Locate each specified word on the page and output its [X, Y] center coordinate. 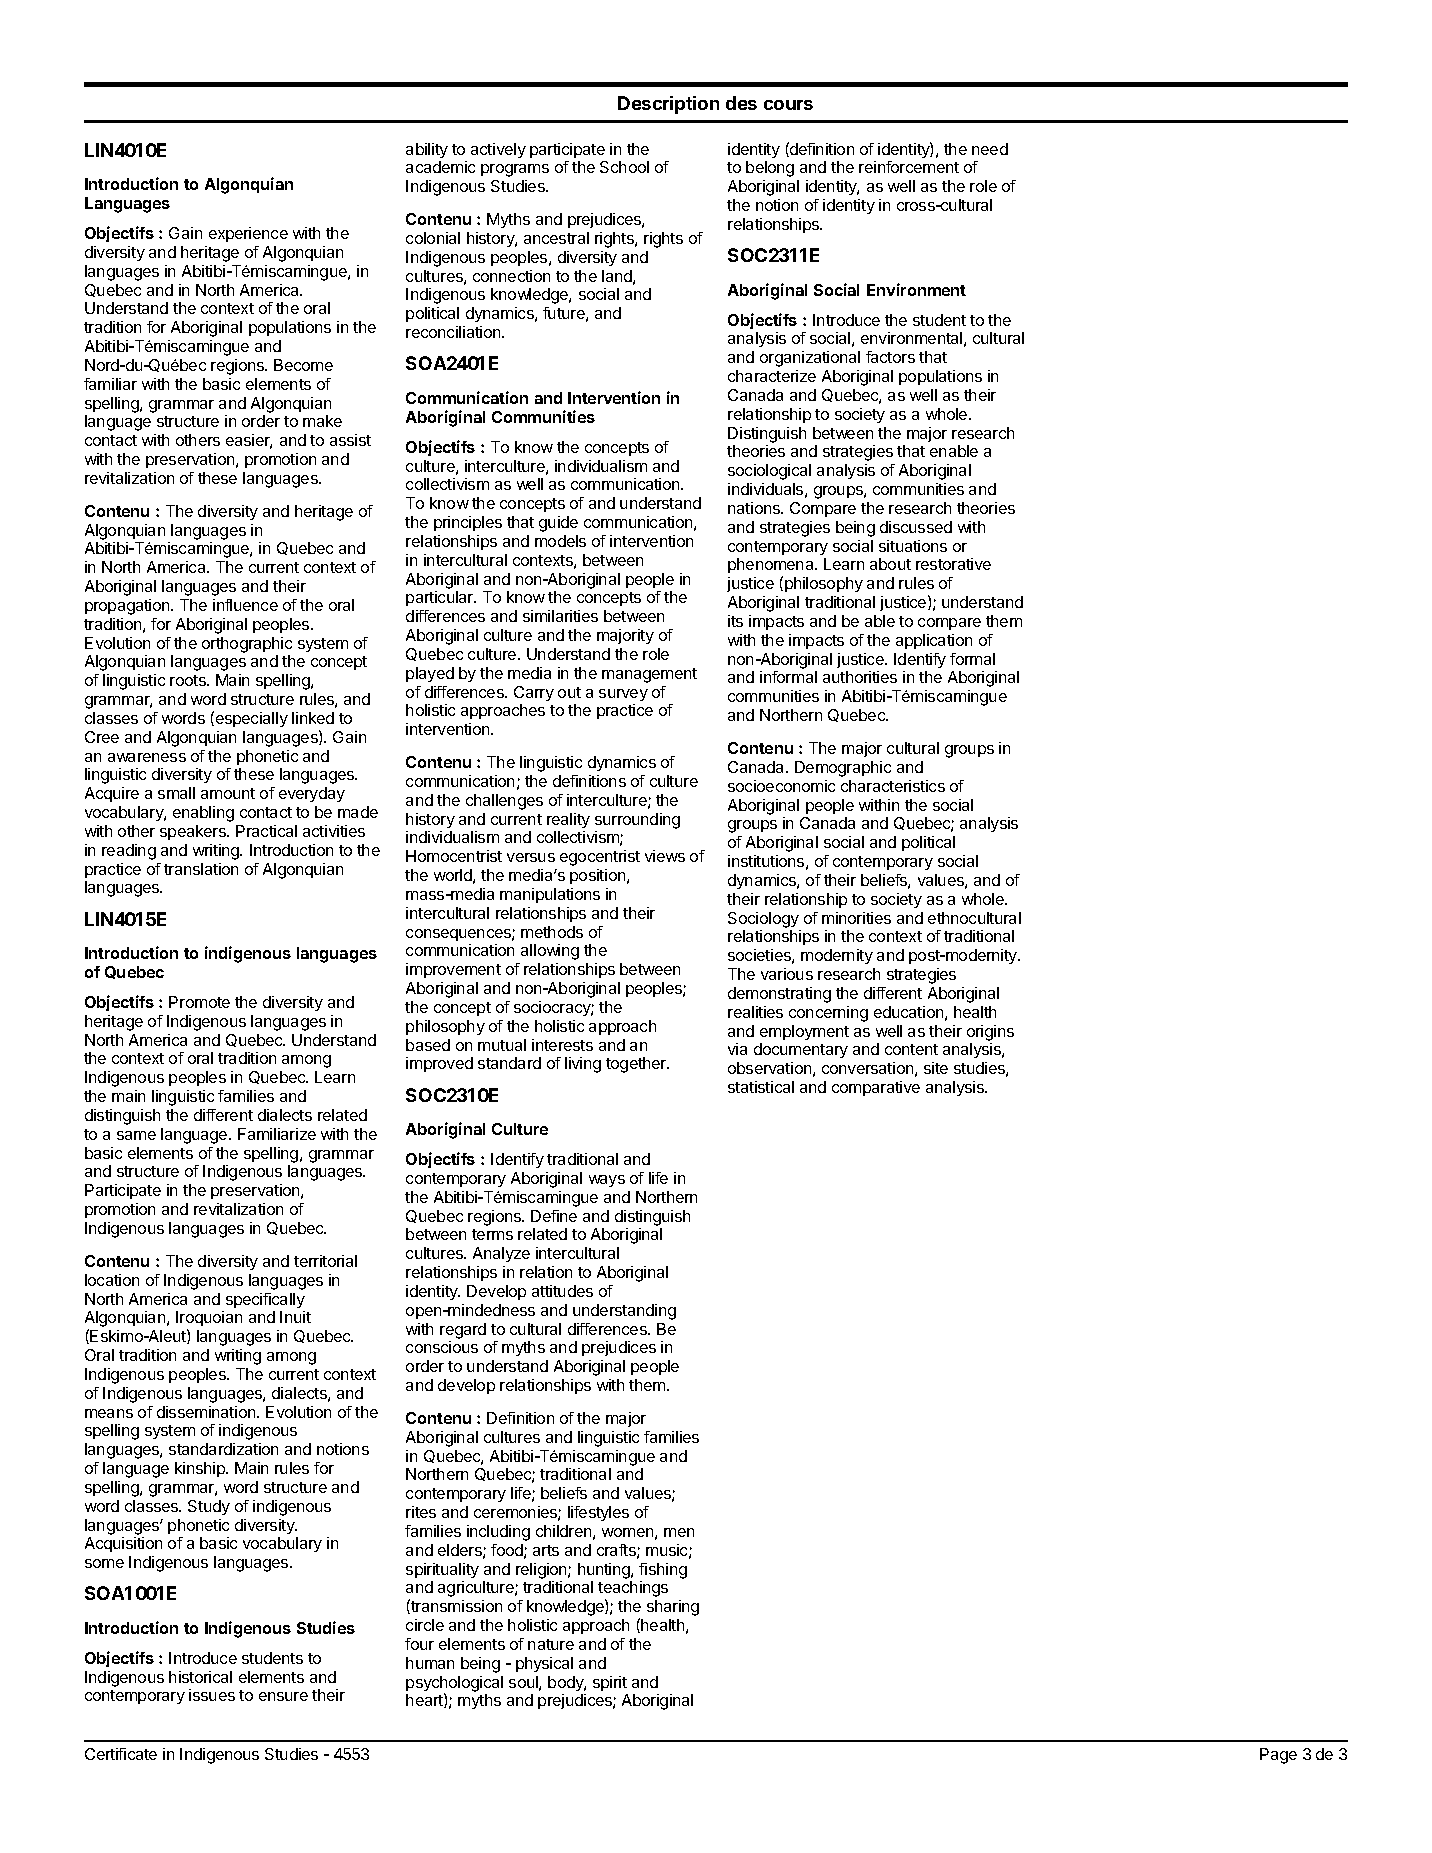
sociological [769, 472]
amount [228, 793]
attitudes [562, 1291]
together [637, 1065]
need [990, 149]
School [624, 167]
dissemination [207, 1412]
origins [990, 1033]
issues [212, 1695]
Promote [199, 1002]
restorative [953, 564]
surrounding [637, 821]
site [936, 1068]
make [322, 421]
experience [248, 234]
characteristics [893, 786]
